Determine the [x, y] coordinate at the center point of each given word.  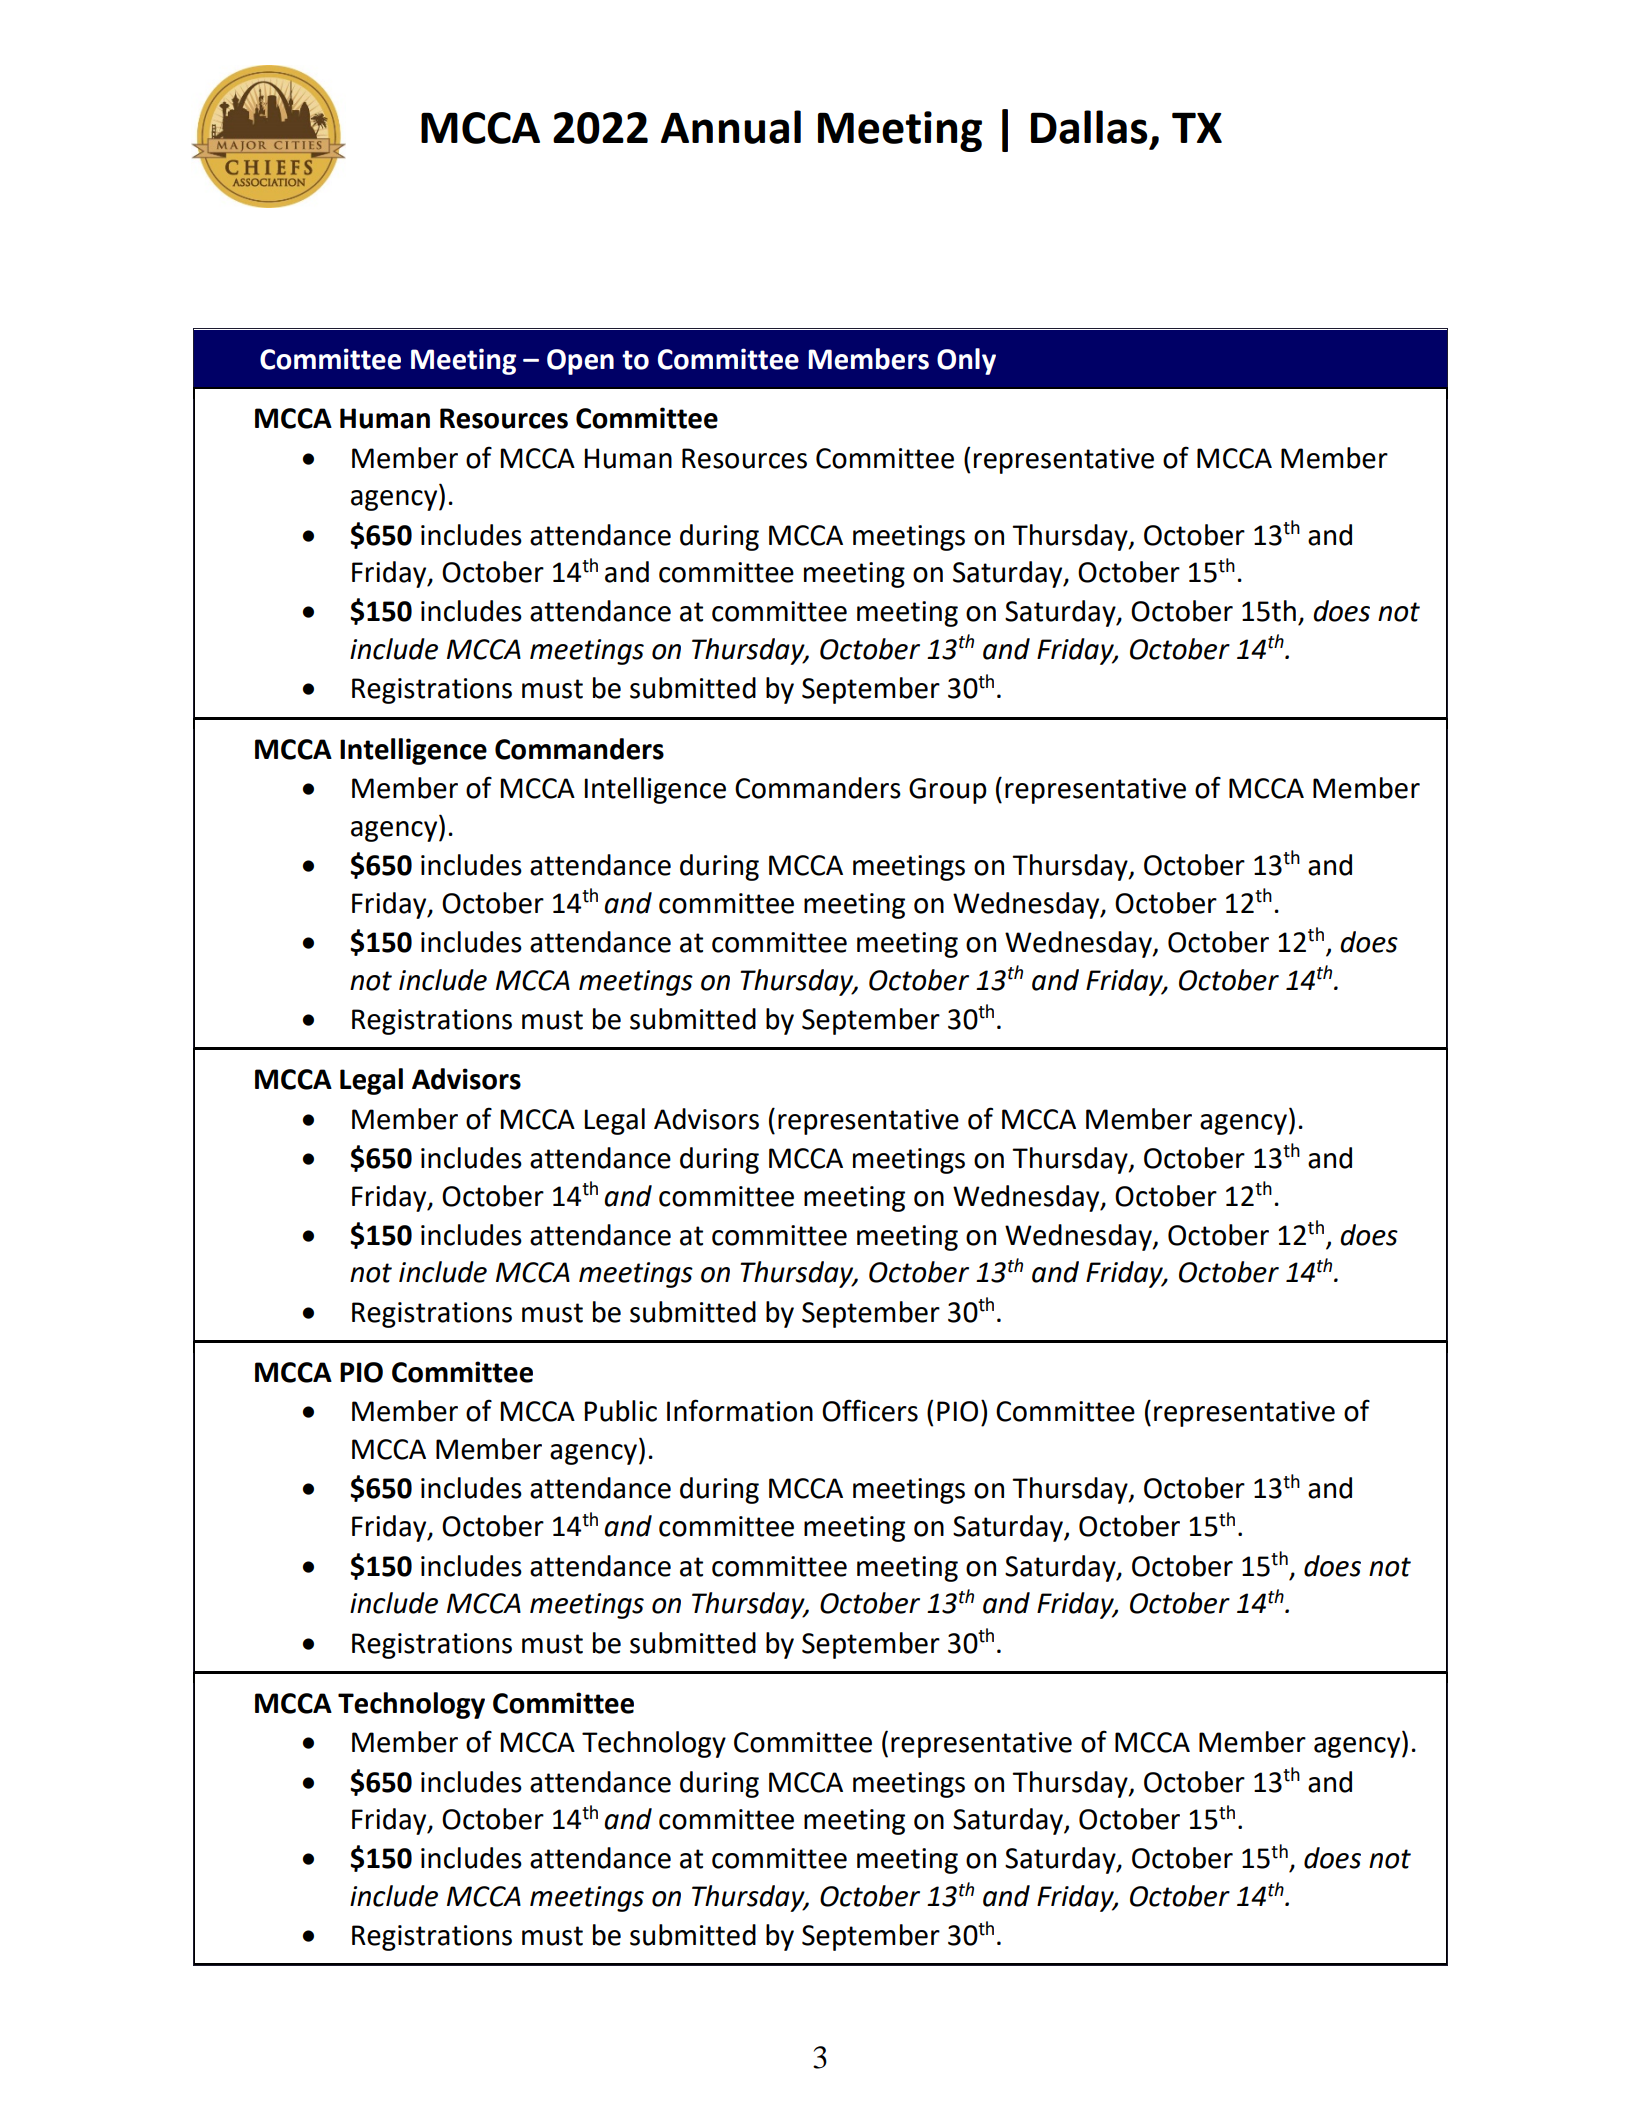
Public [621, 1411]
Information [740, 1410]
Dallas [1089, 127]
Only [966, 361]
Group [948, 791]
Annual [731, 127]
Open [580, 362]
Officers [870, 1410]
